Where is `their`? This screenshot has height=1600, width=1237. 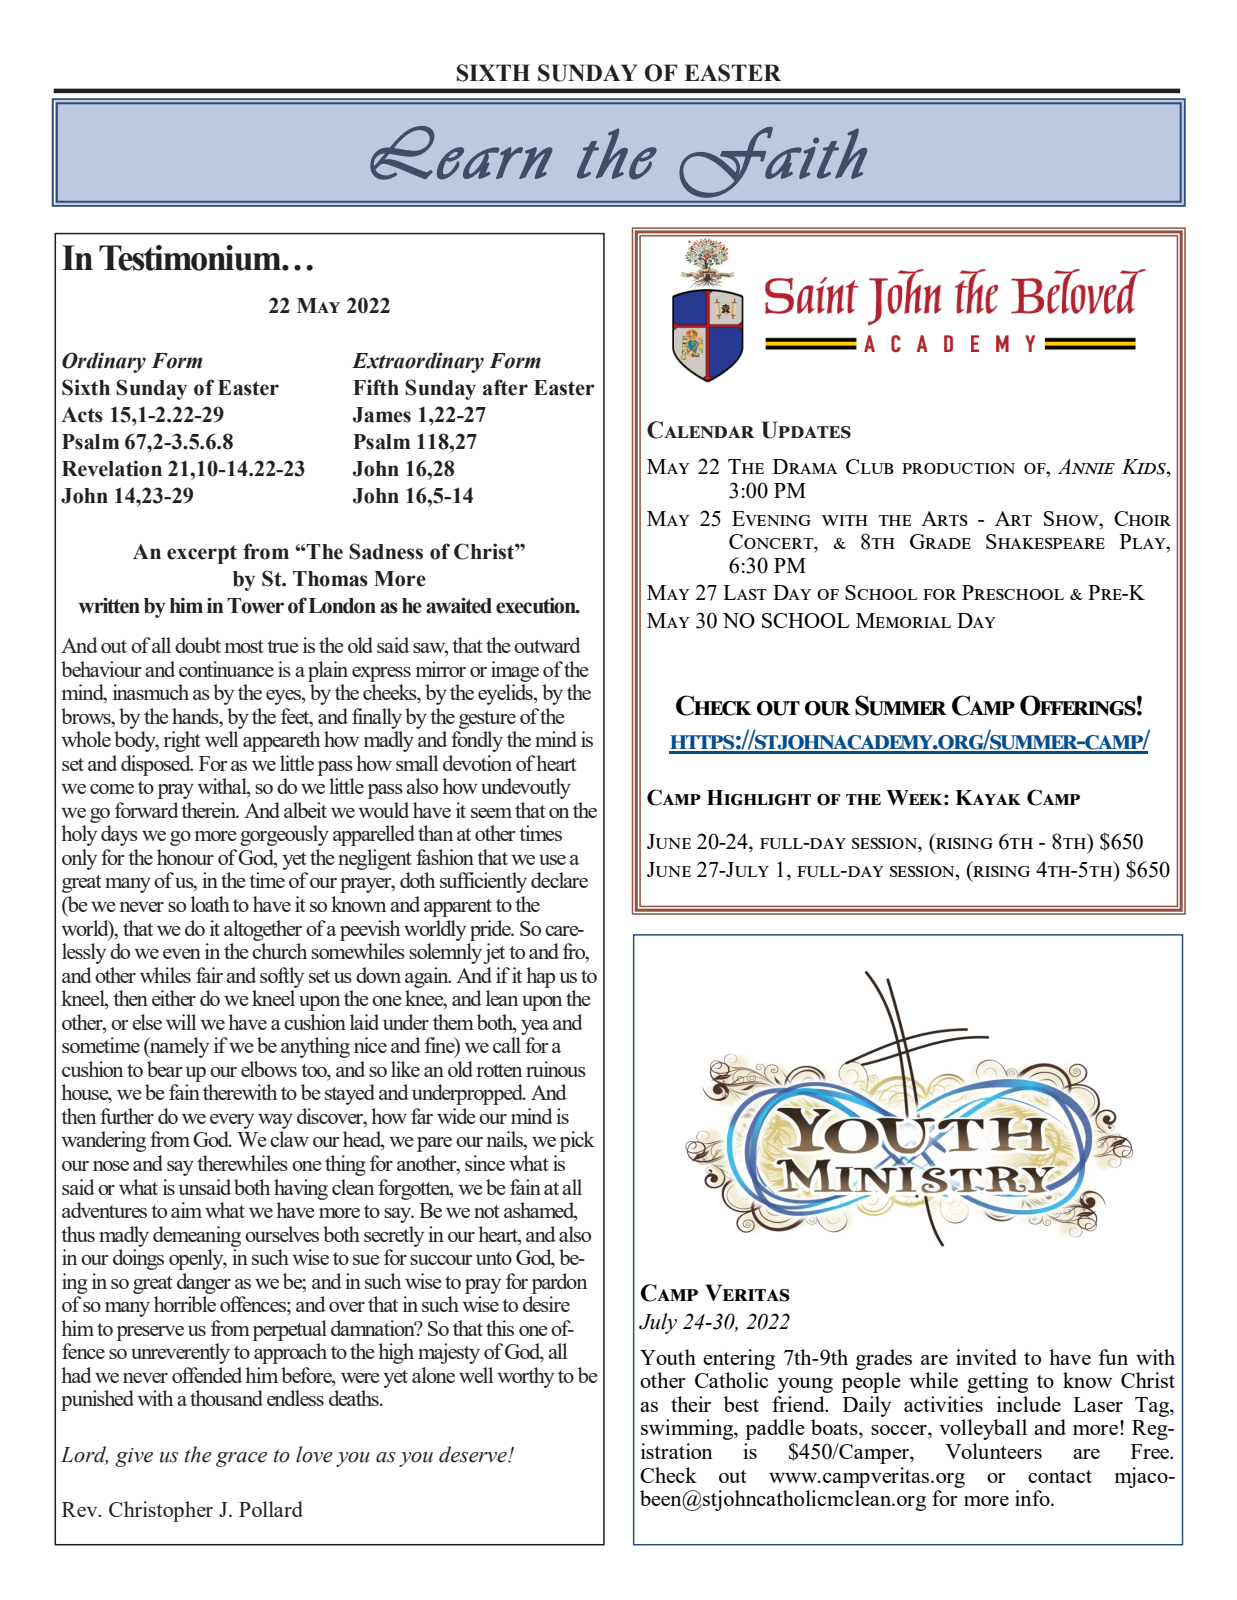
their is located at coordinates (691, 1404).
